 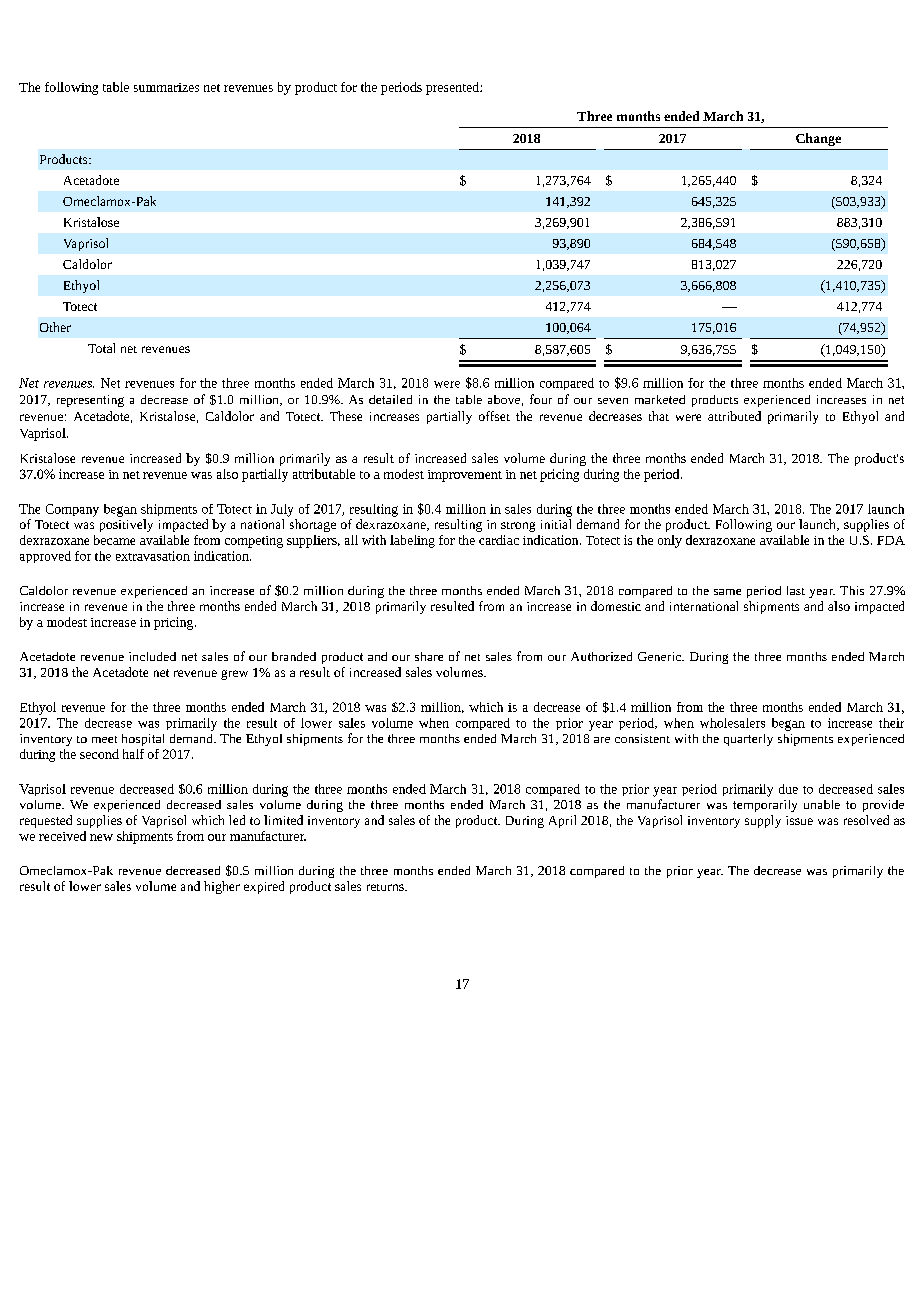 I want to click on last, so click(x=796, y=590).
